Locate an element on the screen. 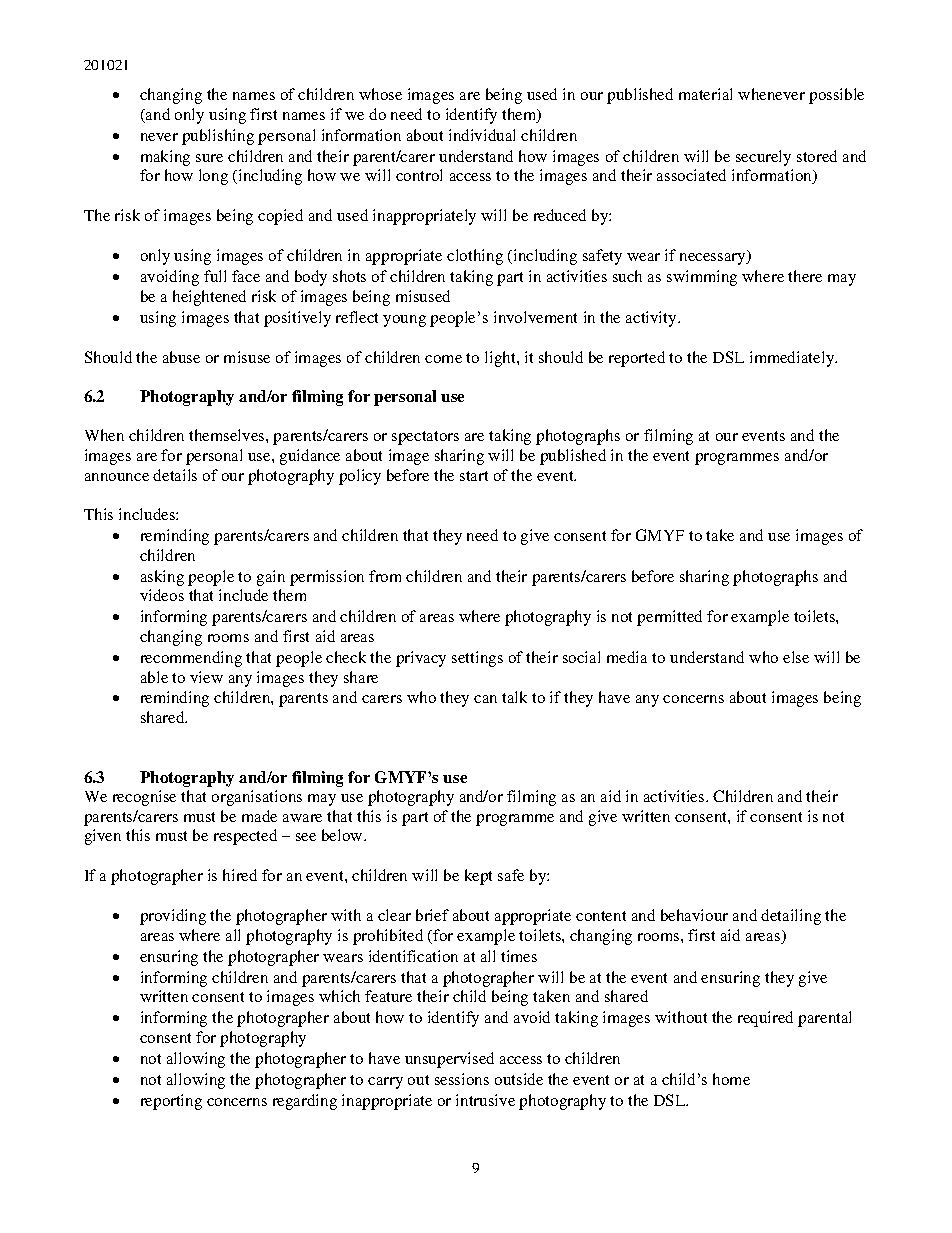 The image size is (952, 1233). kept is located at coordinates (478, 877).
